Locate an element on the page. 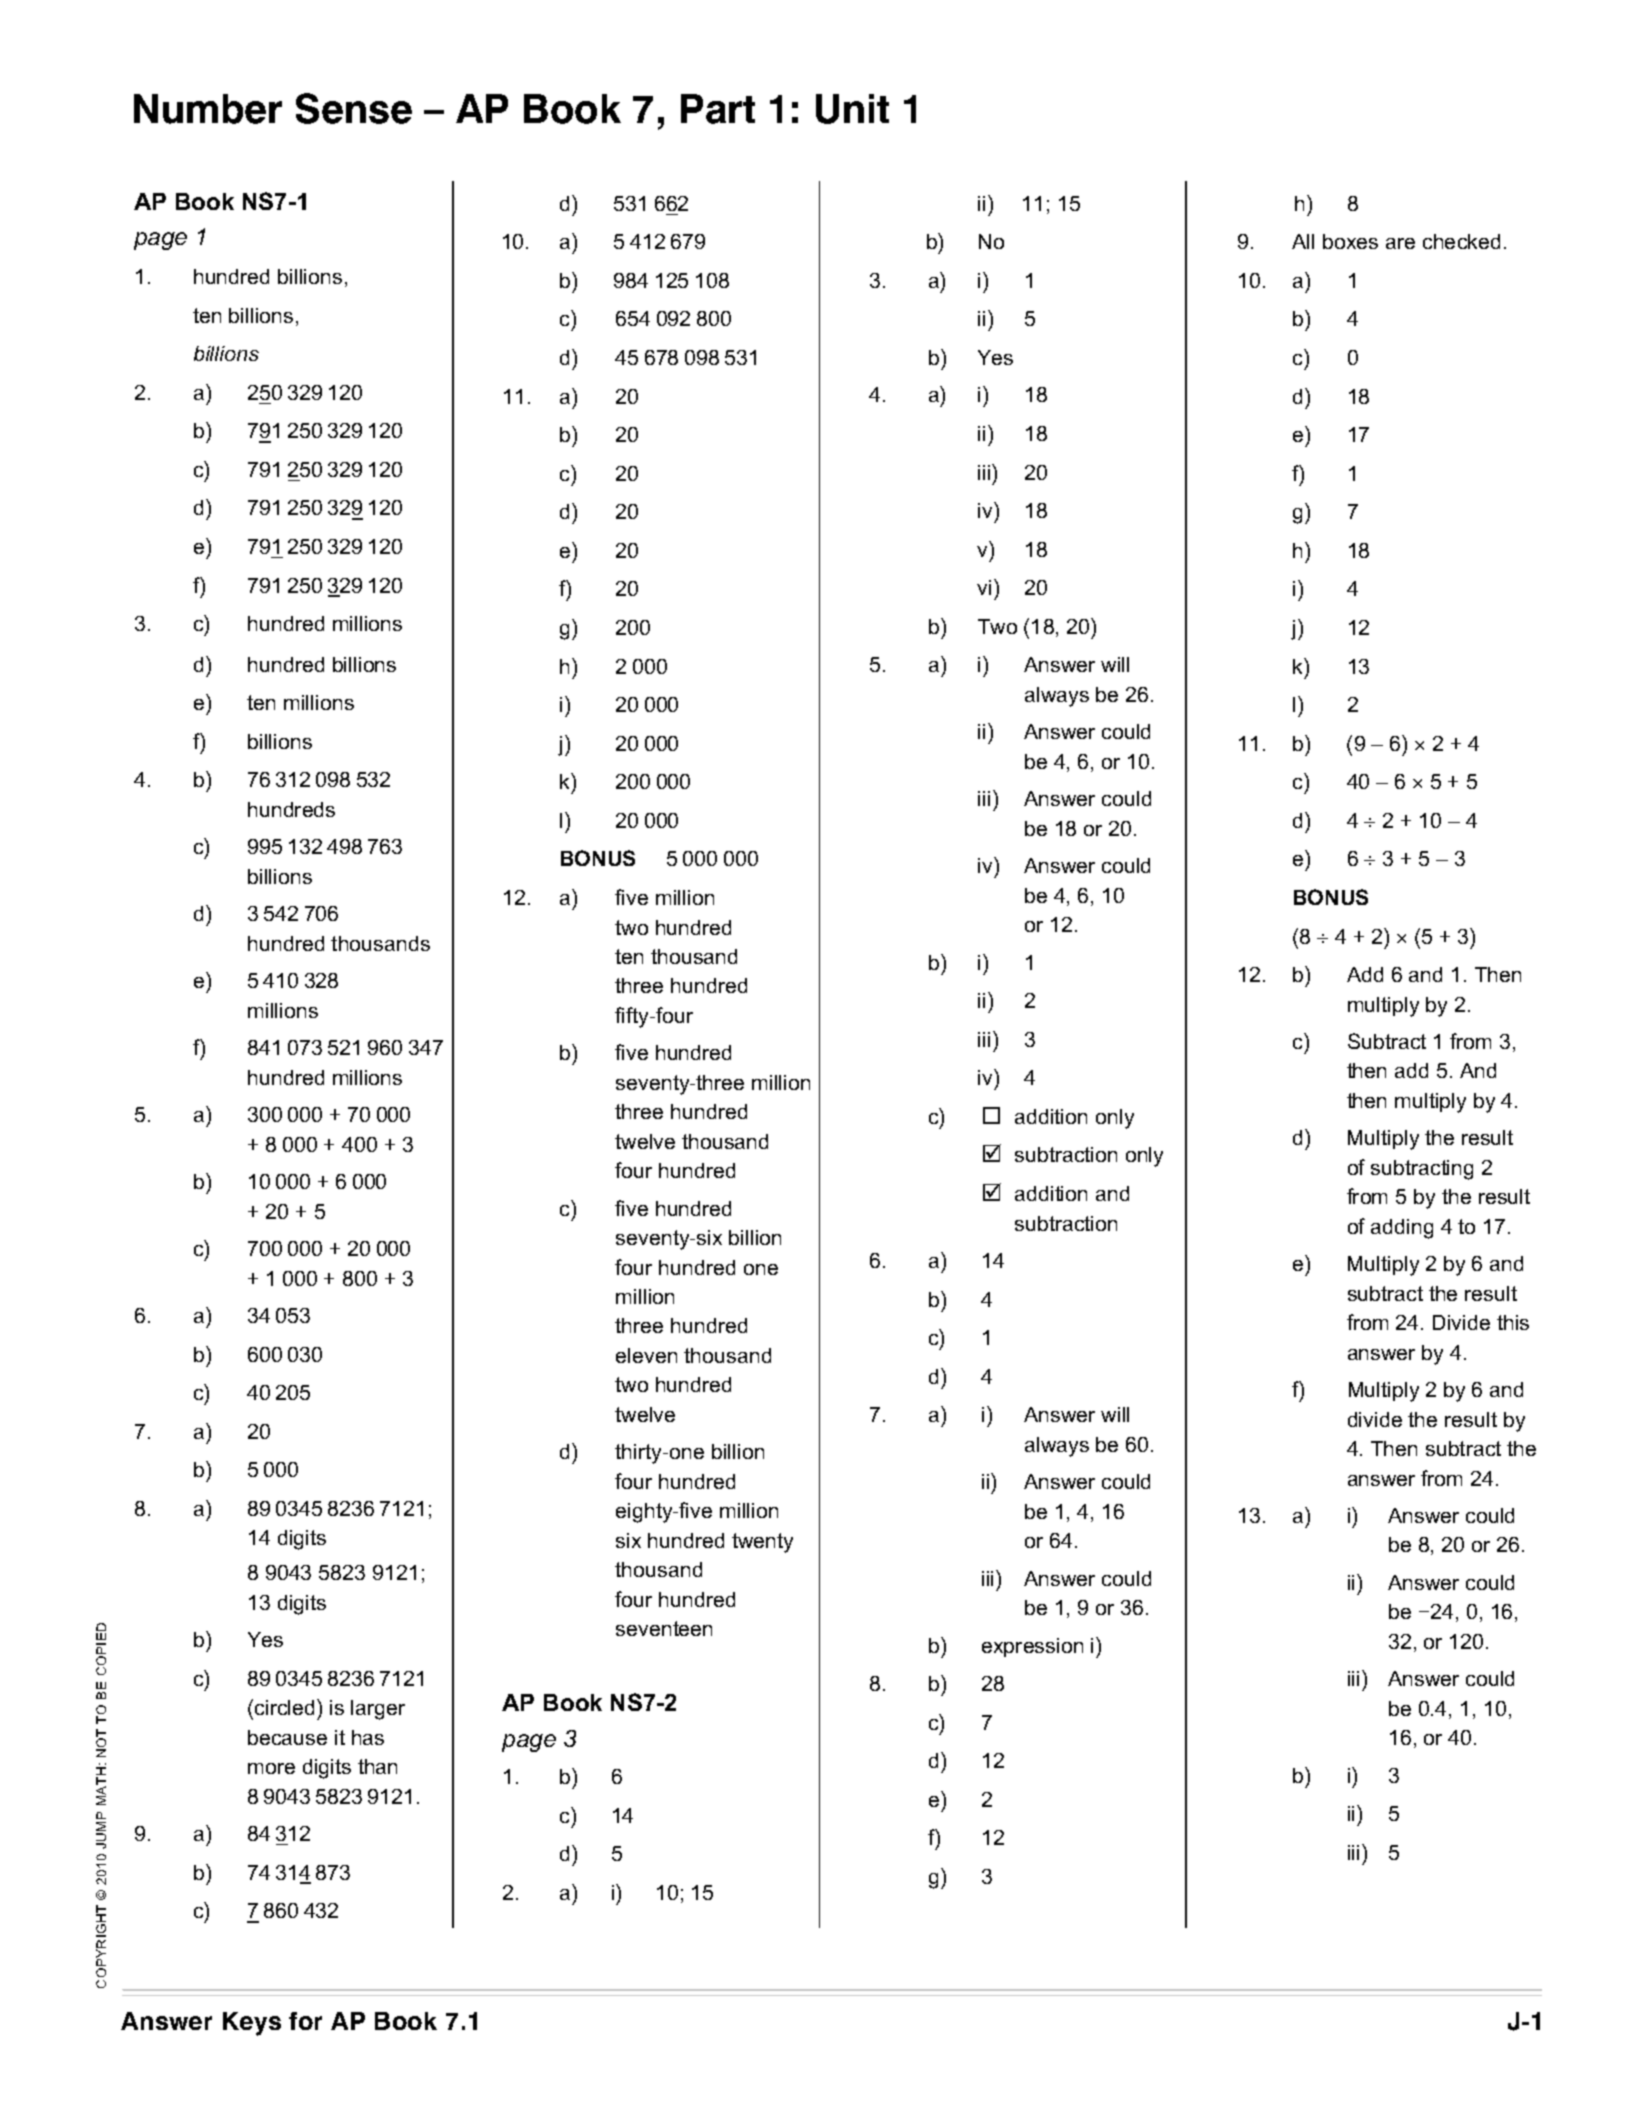  adding is located at coordinates (1402, 1229).
